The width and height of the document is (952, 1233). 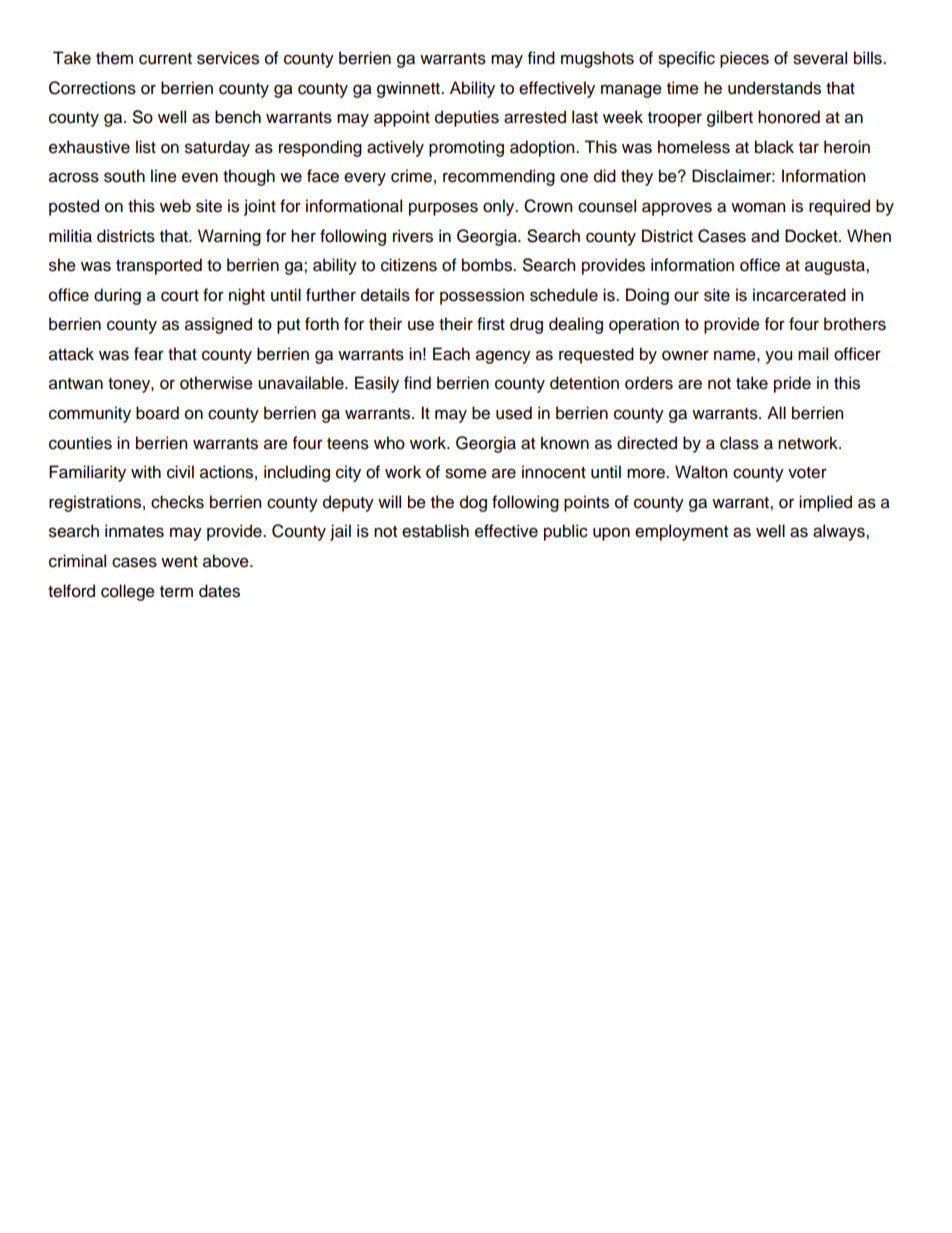 What do you see at coordinates (165, 59) in the document?
I see `current` at bounding box center [165, 59].
